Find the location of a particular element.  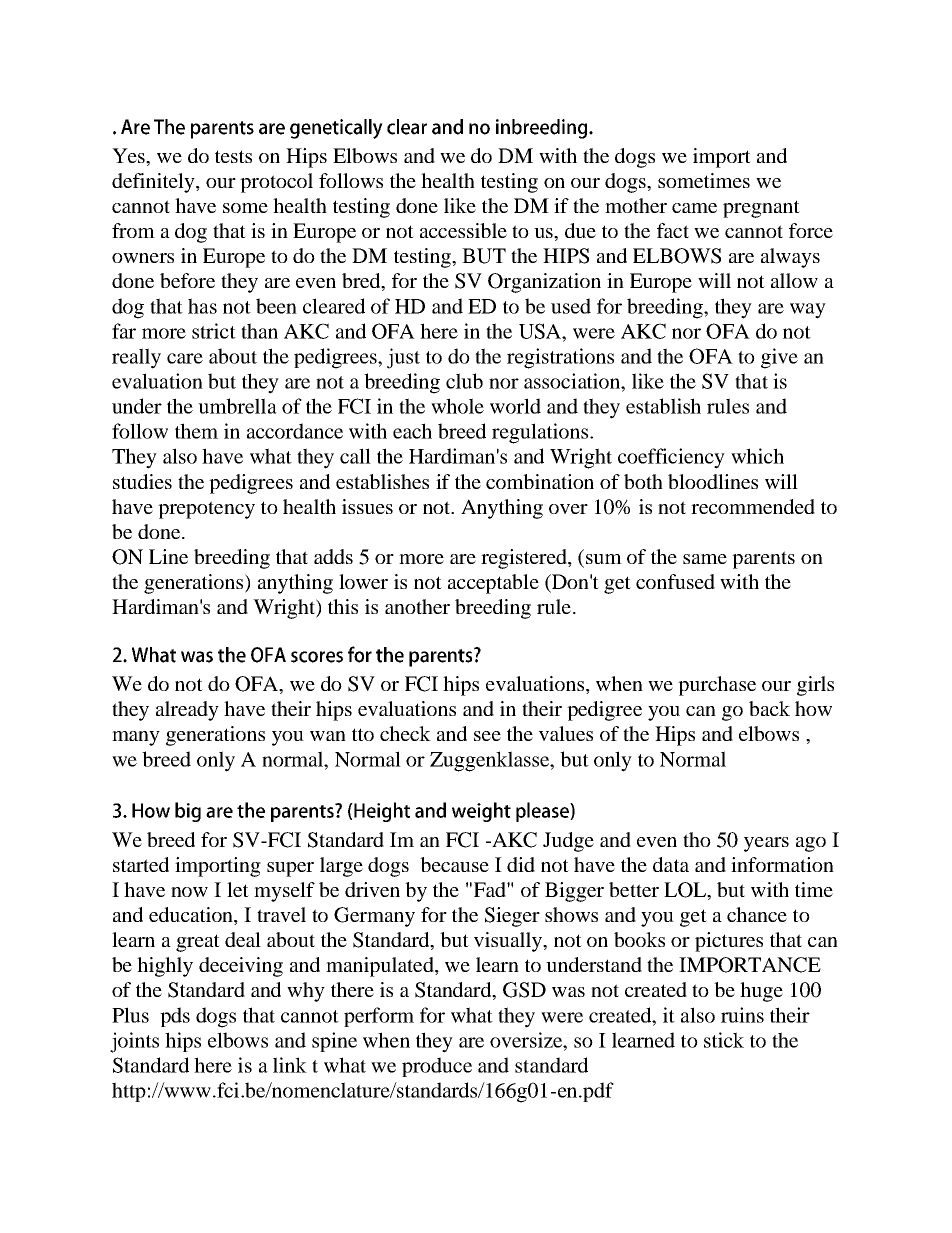

tests is located at coordinates (233, 156).
